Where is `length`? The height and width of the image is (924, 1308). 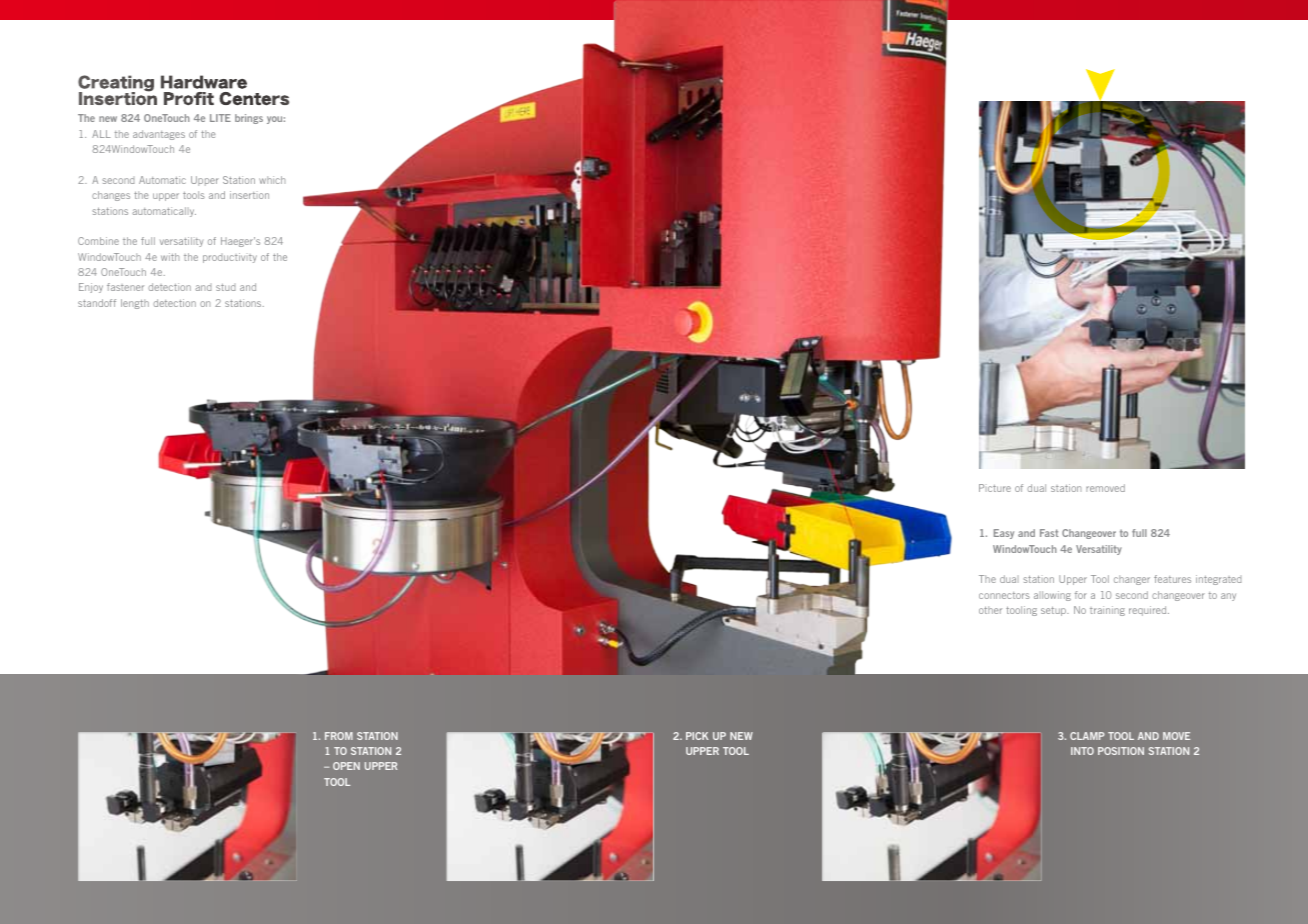
length is located at coordinates (135, 304).
